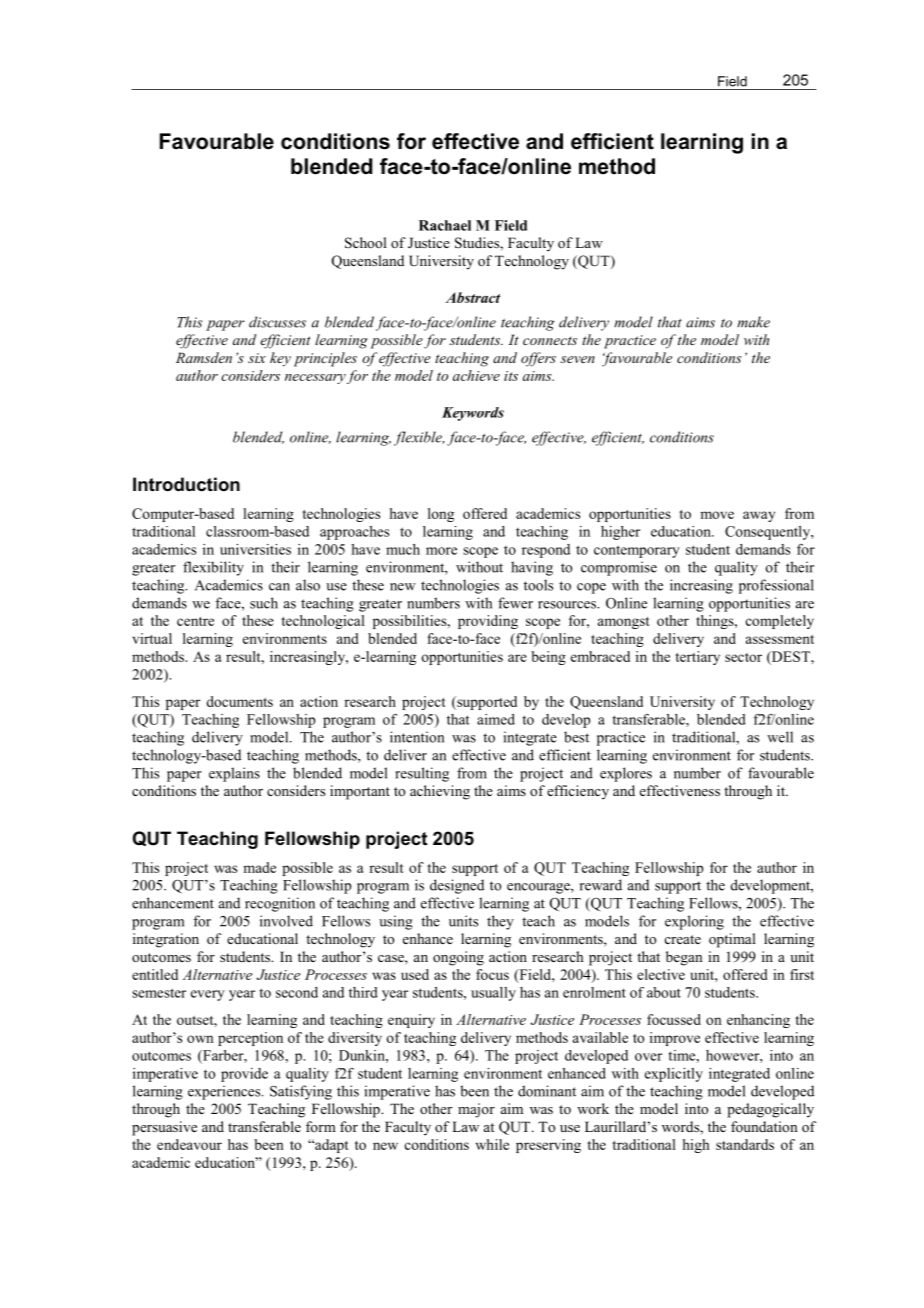 The height and width of the screenshot is (1308, 924). Describe the element at coordinates (496, 719) in the screenshot. I see `aimed` at that location.
